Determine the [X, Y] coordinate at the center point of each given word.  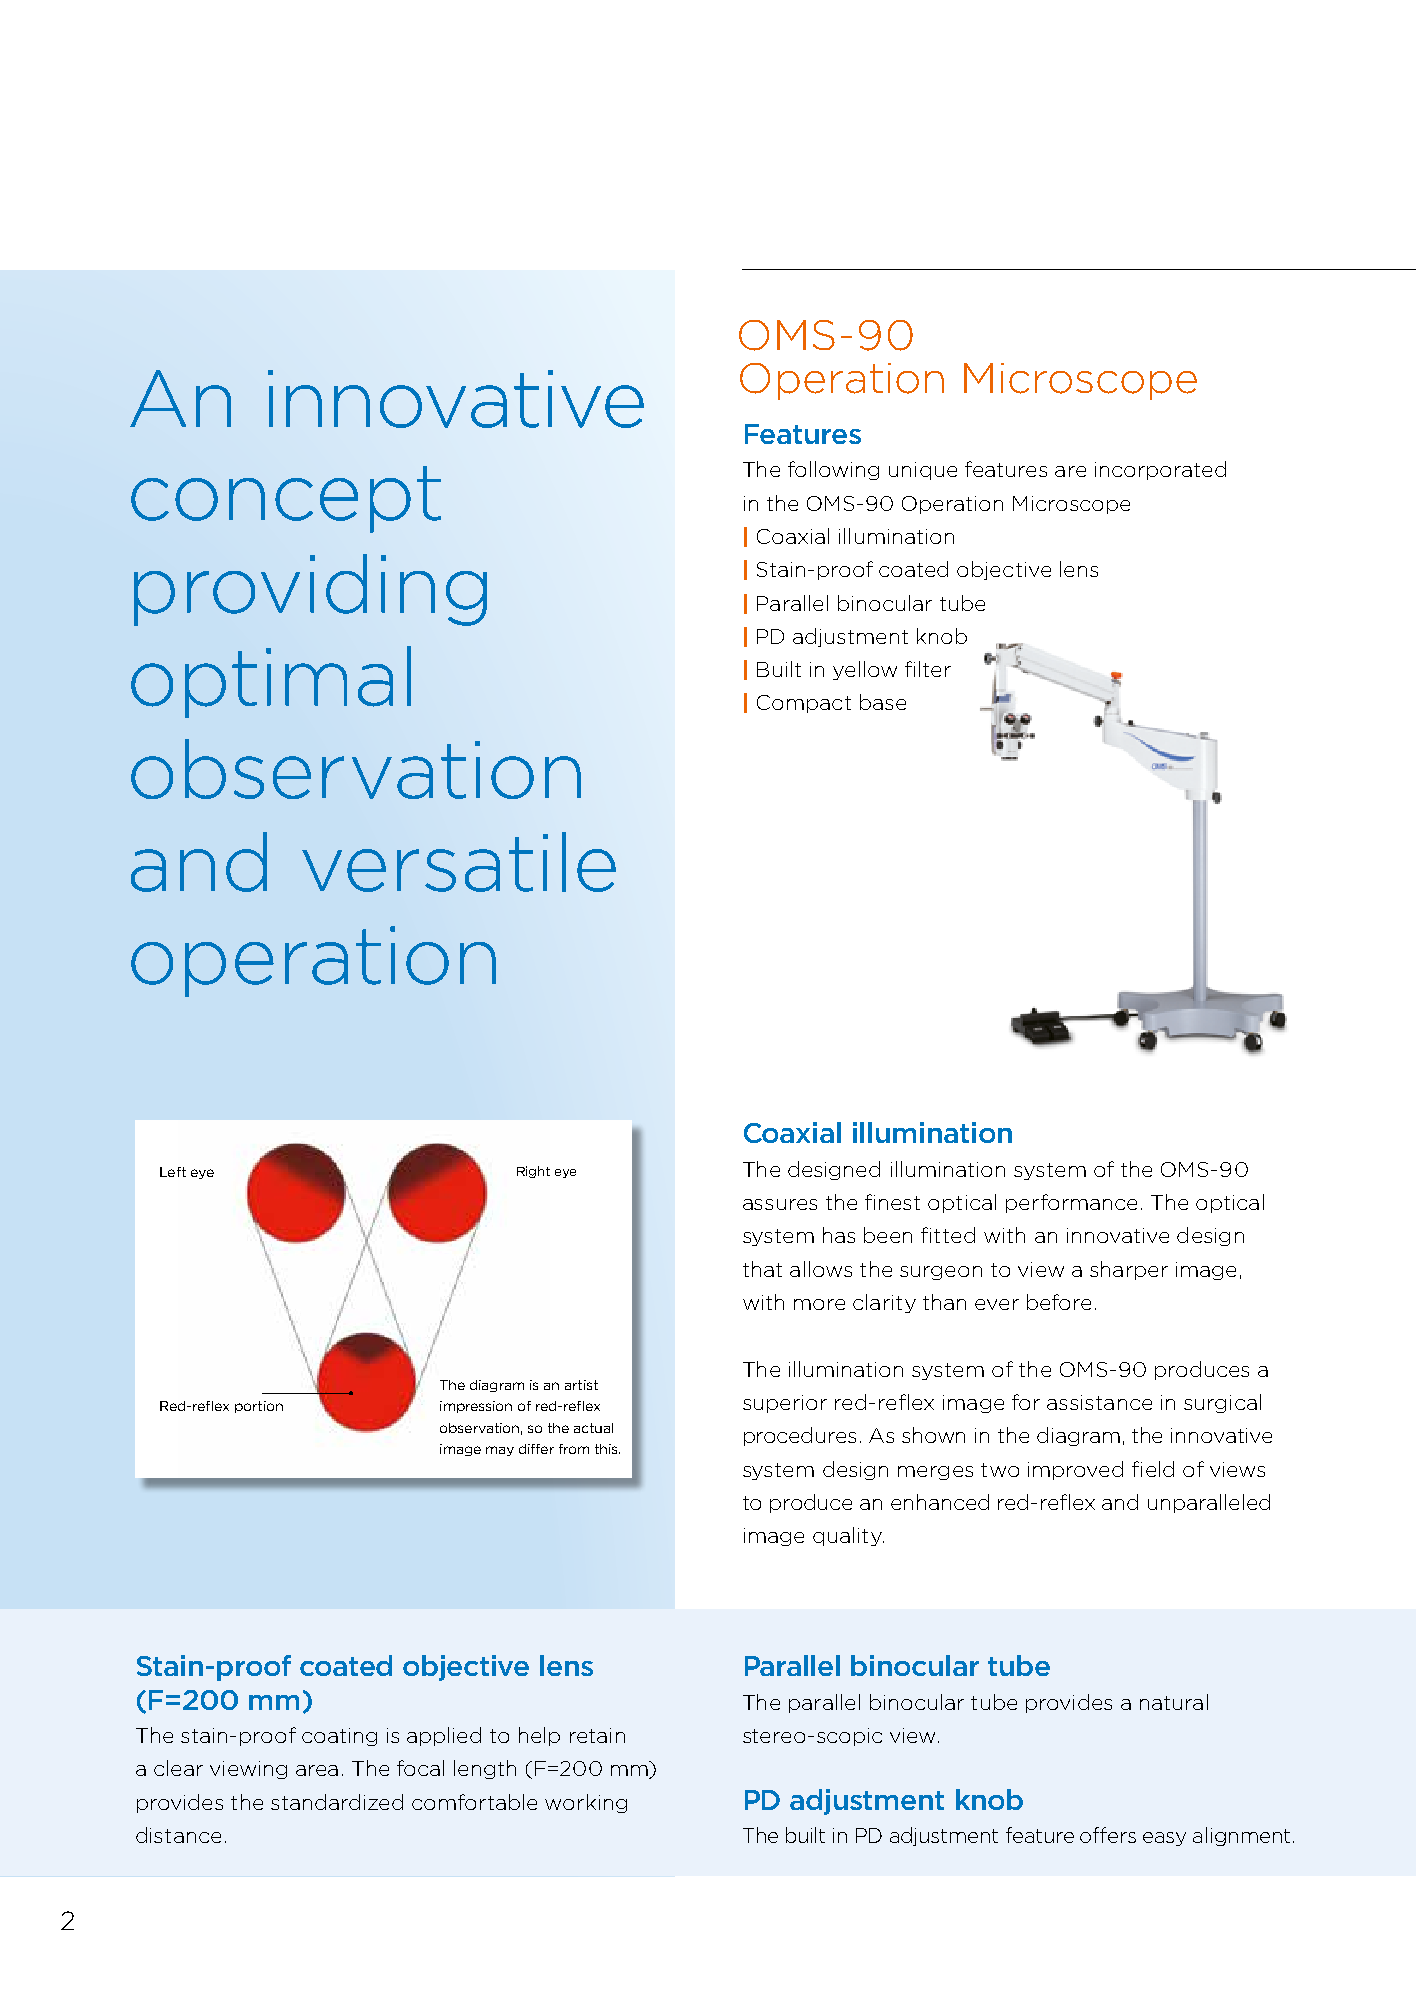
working [586, 1803]
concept [286, 499]
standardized [337, 1802]
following [833, 470]
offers [1108, 1835]
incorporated [1160, 470]
